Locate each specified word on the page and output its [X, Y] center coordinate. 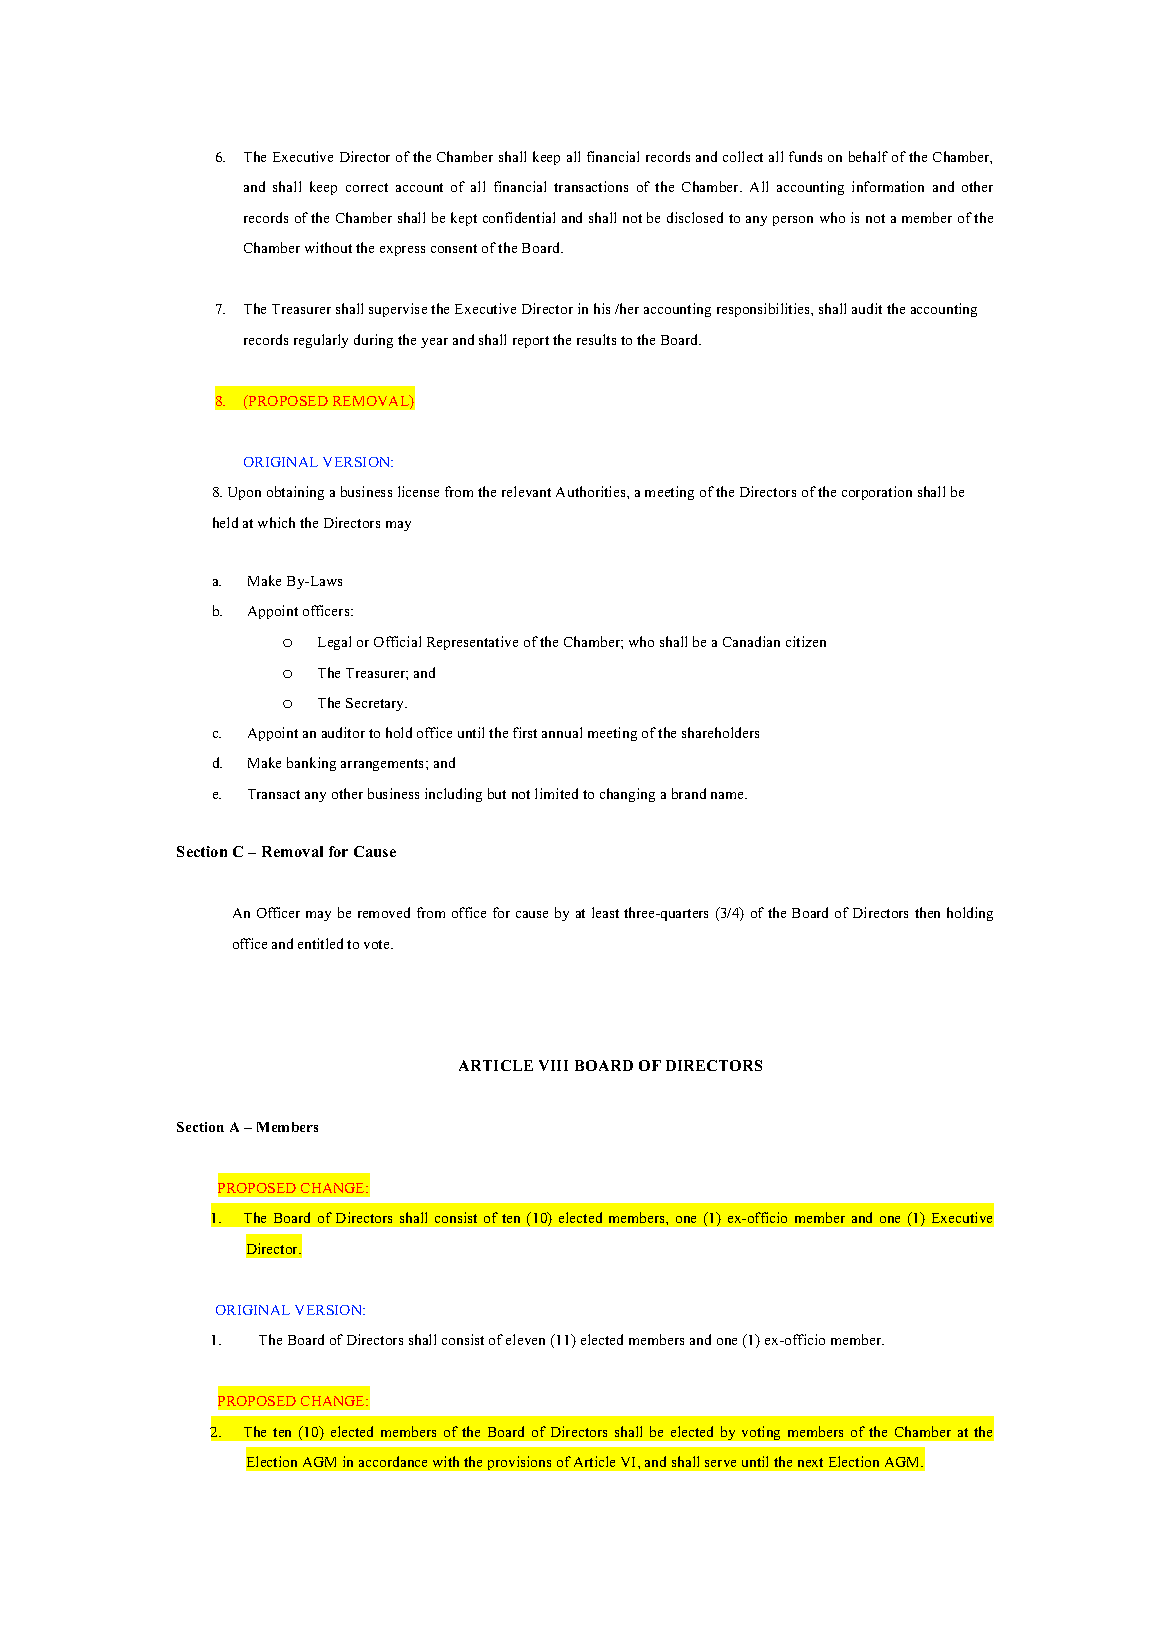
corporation [877, 493]
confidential [519, 217]
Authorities [592, 491]
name [729, 795]
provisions [519, 1463]
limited [556, 793]
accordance [393, 1461]
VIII [553, 1065]
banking [311, 764]
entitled [320, 943]
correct [367, 187]
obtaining [295, 493]
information [888, 186]
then [927, 912]
